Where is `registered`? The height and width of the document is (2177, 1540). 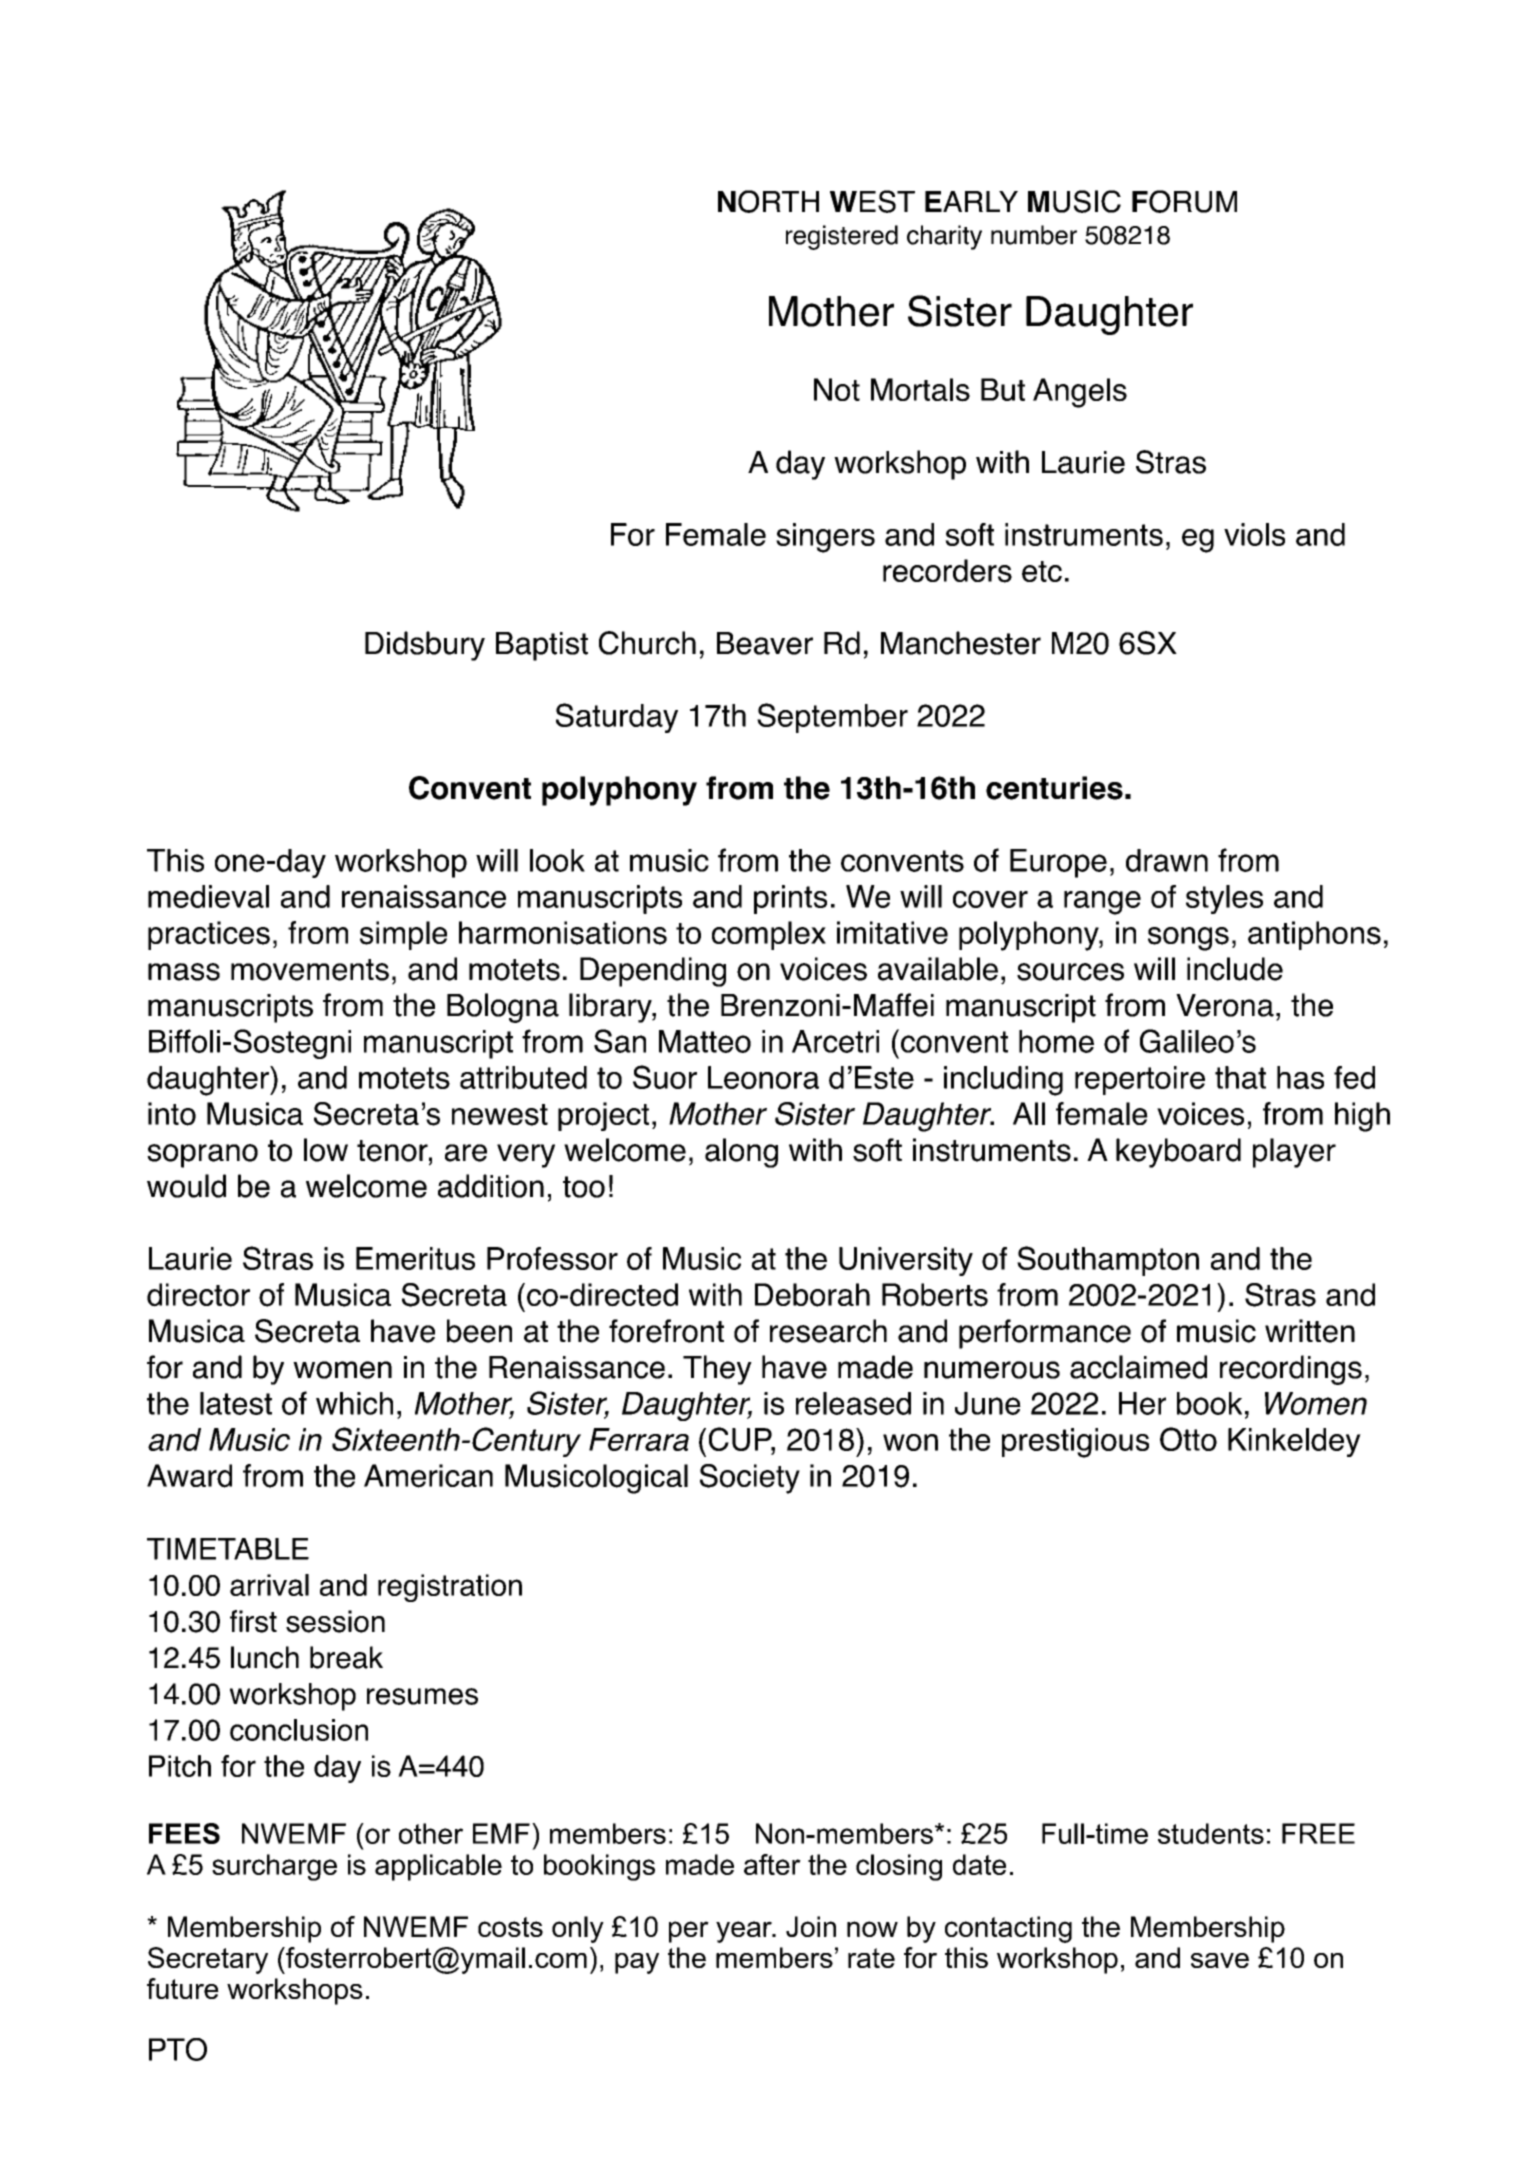 registered is located at coordinates (842, 237).
